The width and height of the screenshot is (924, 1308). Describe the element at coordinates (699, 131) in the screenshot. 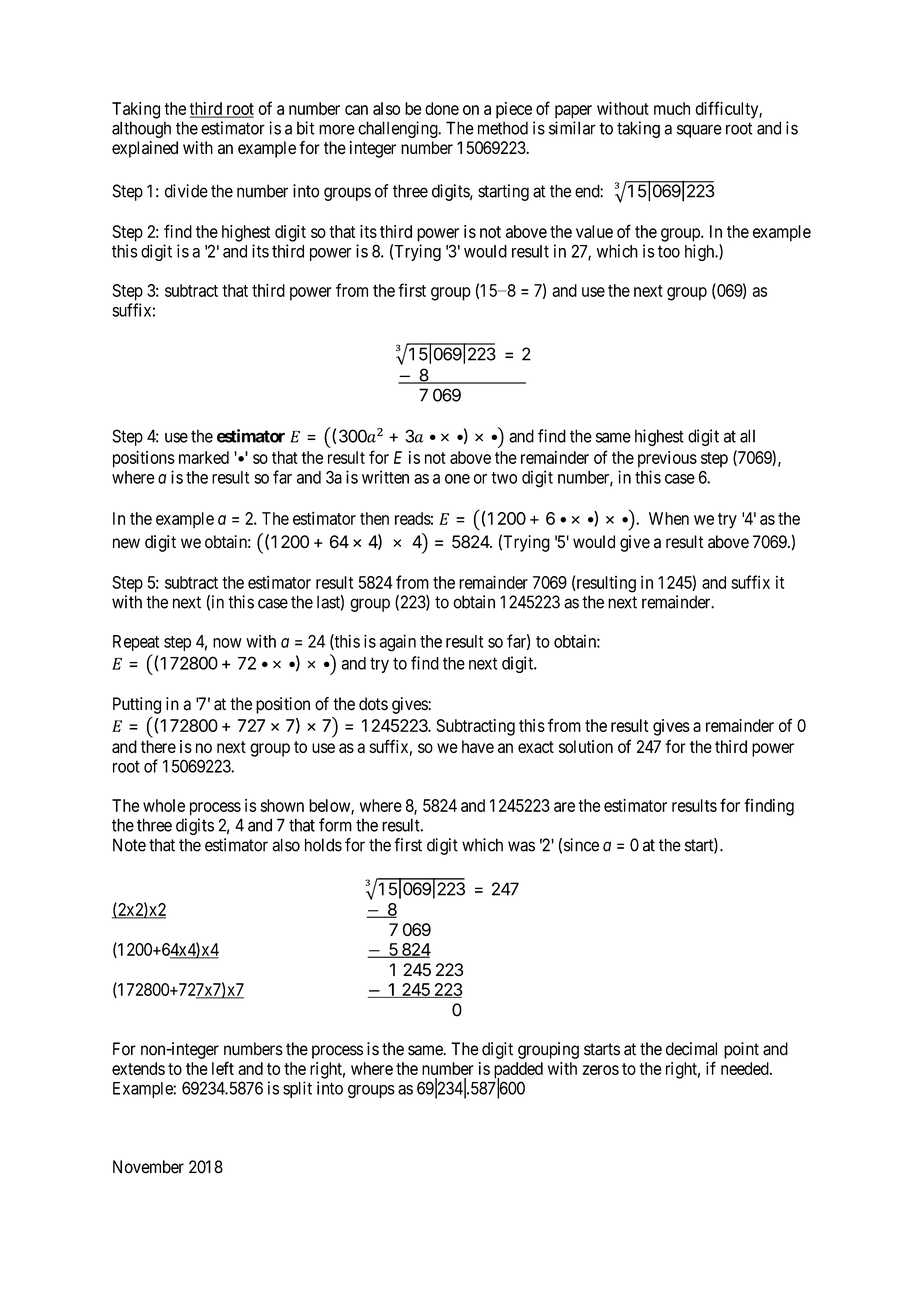

I see `square` at that location.
